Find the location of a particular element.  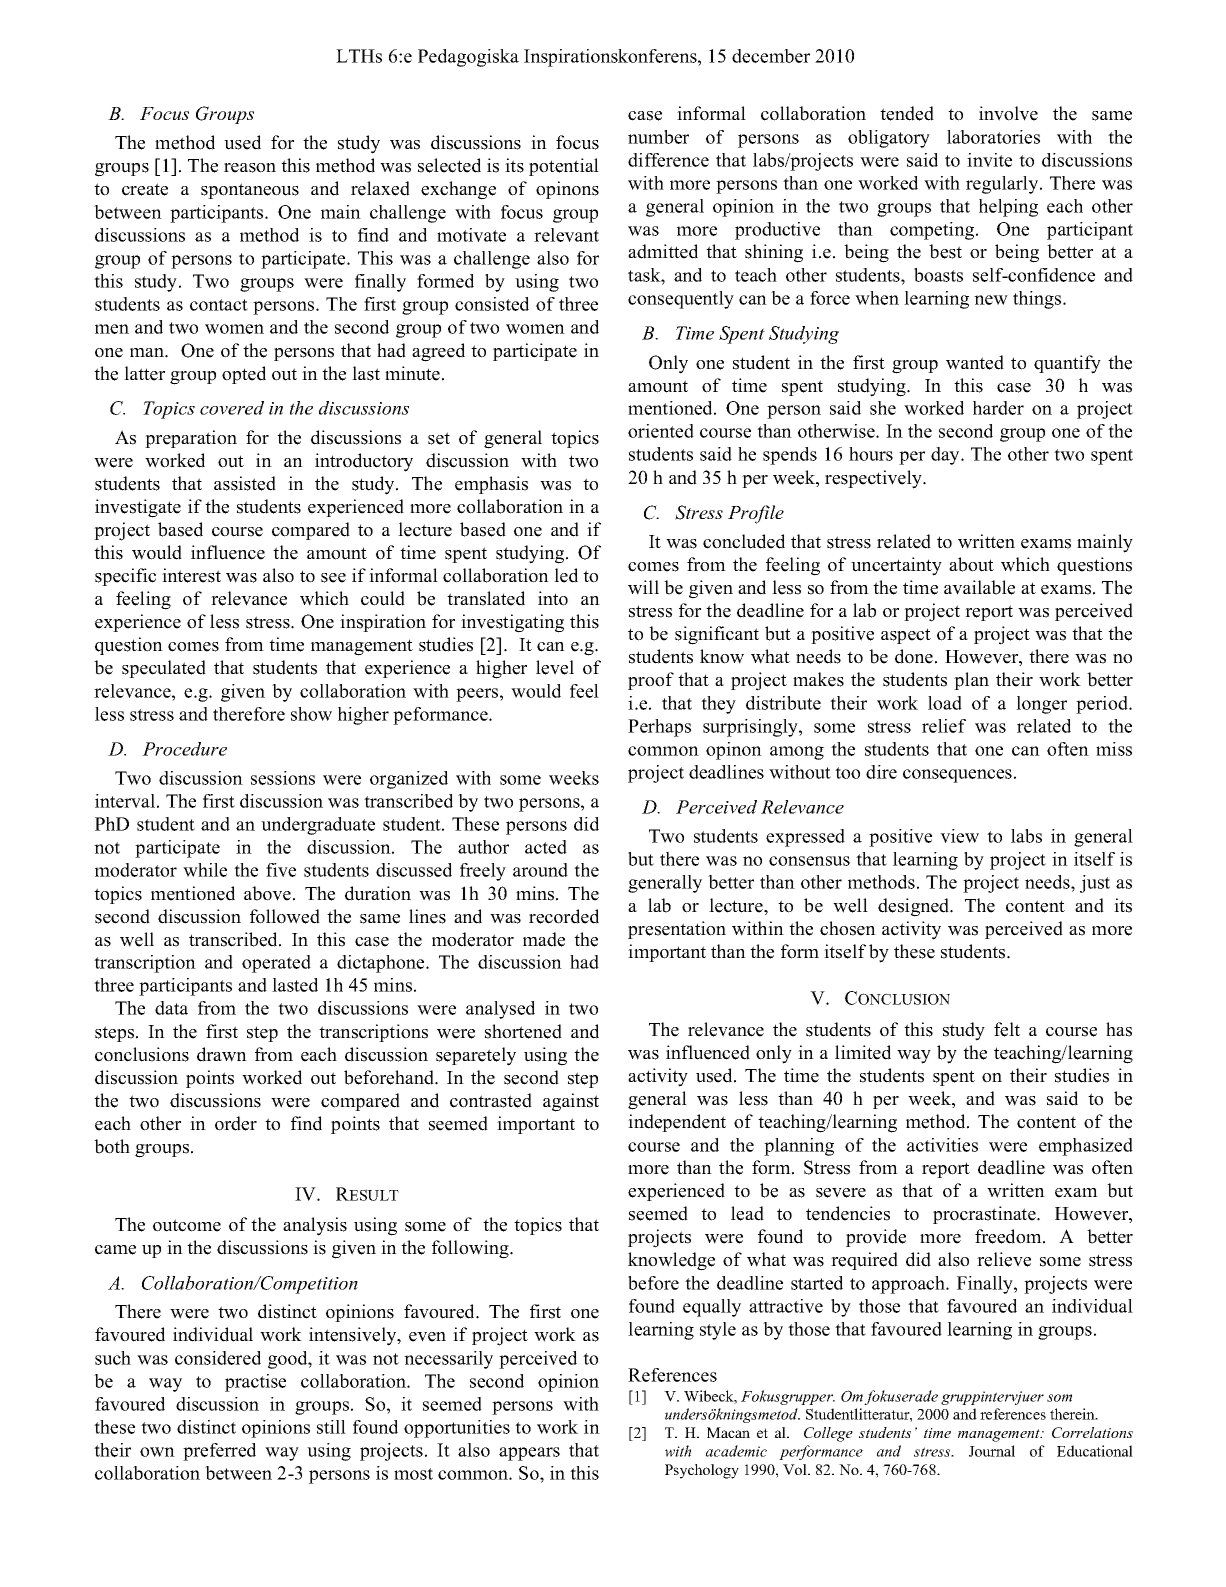

involve is located at coordinates (1008, 113).
